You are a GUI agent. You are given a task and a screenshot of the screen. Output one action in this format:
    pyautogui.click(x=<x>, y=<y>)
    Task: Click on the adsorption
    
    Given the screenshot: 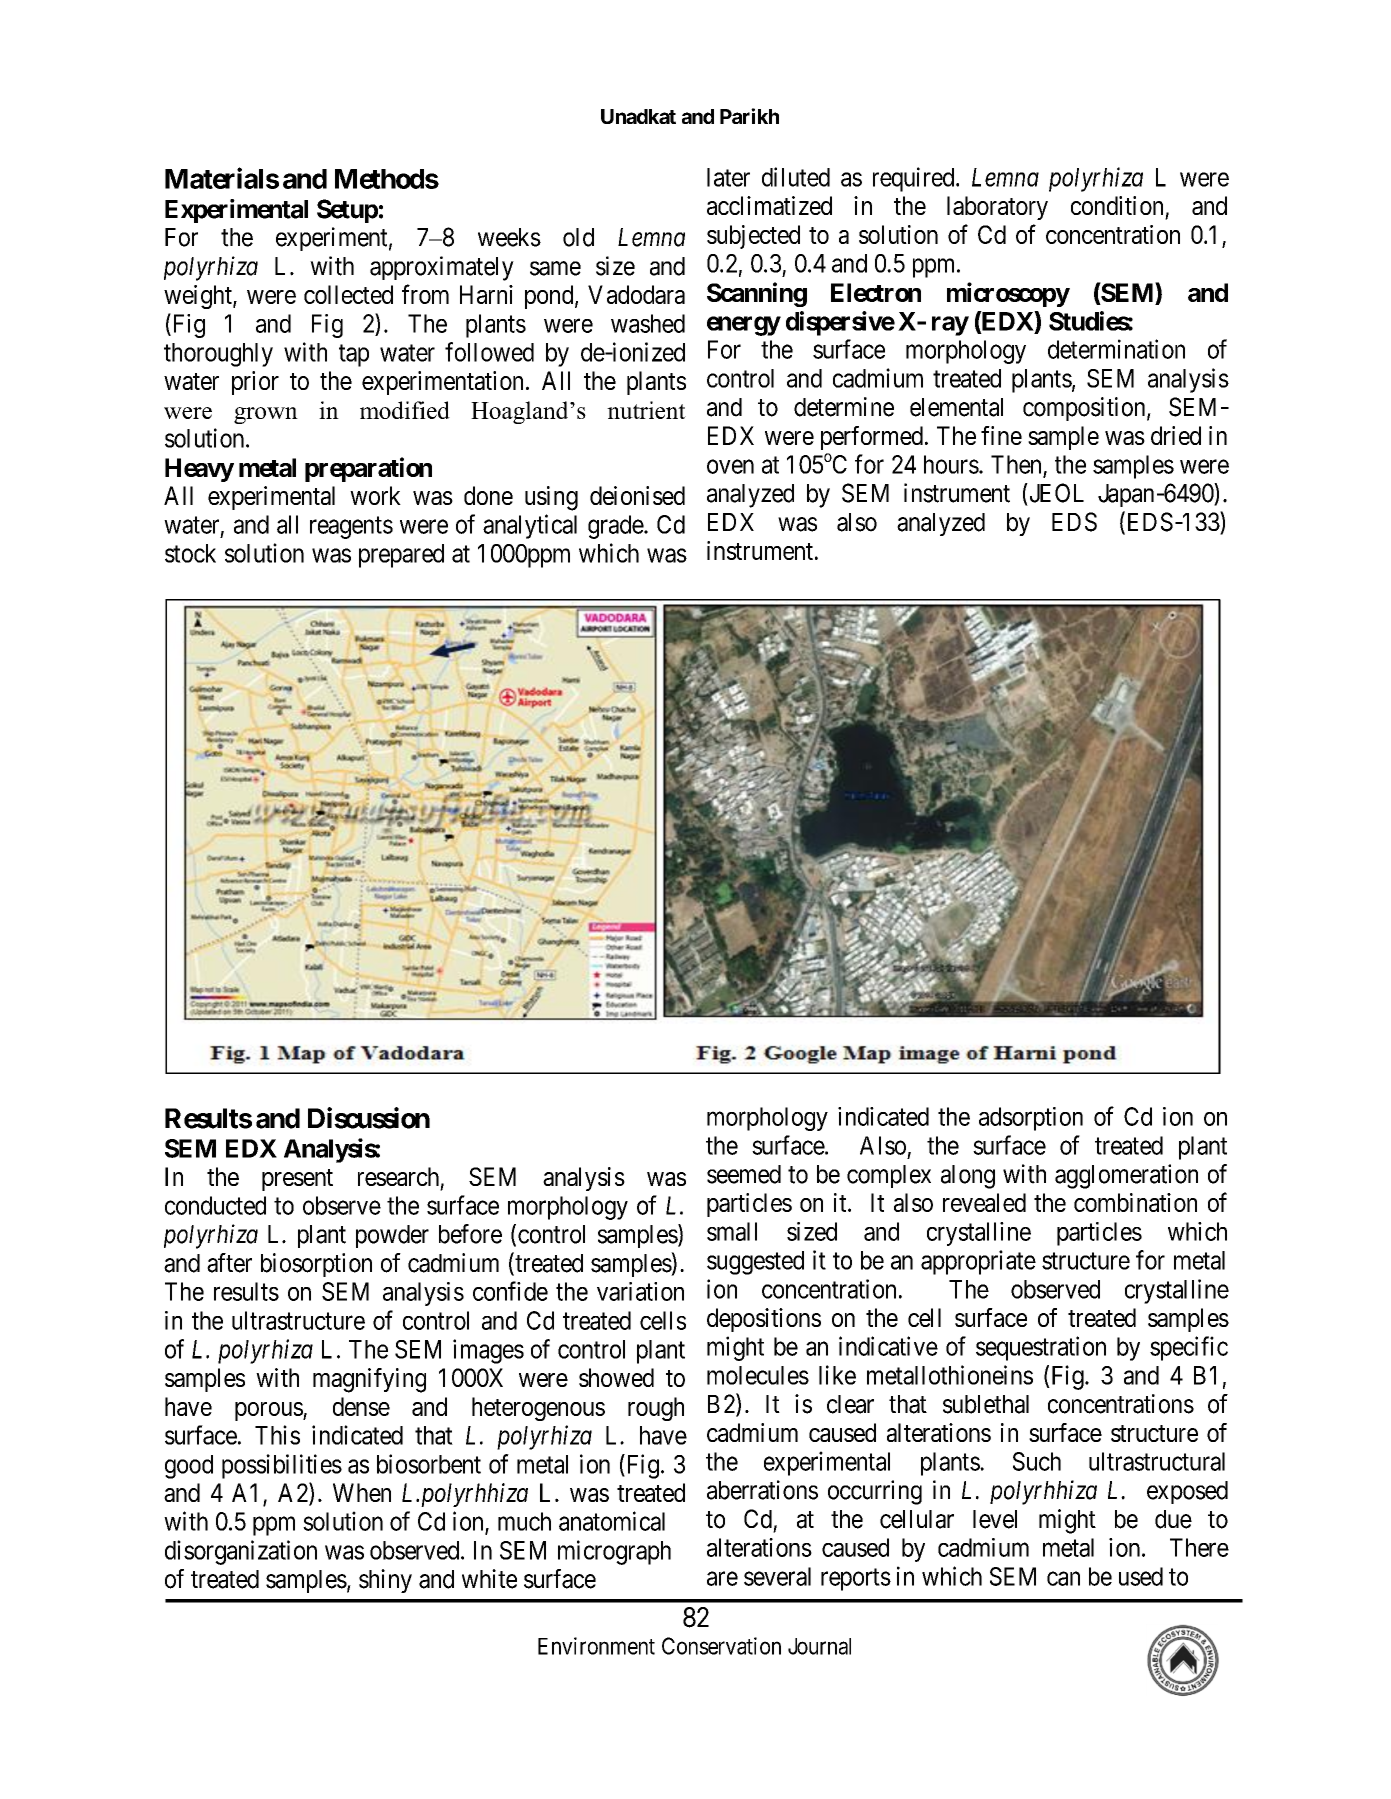 What is the action you would take?
    pyautogui.click(x=1031, y=1119)
